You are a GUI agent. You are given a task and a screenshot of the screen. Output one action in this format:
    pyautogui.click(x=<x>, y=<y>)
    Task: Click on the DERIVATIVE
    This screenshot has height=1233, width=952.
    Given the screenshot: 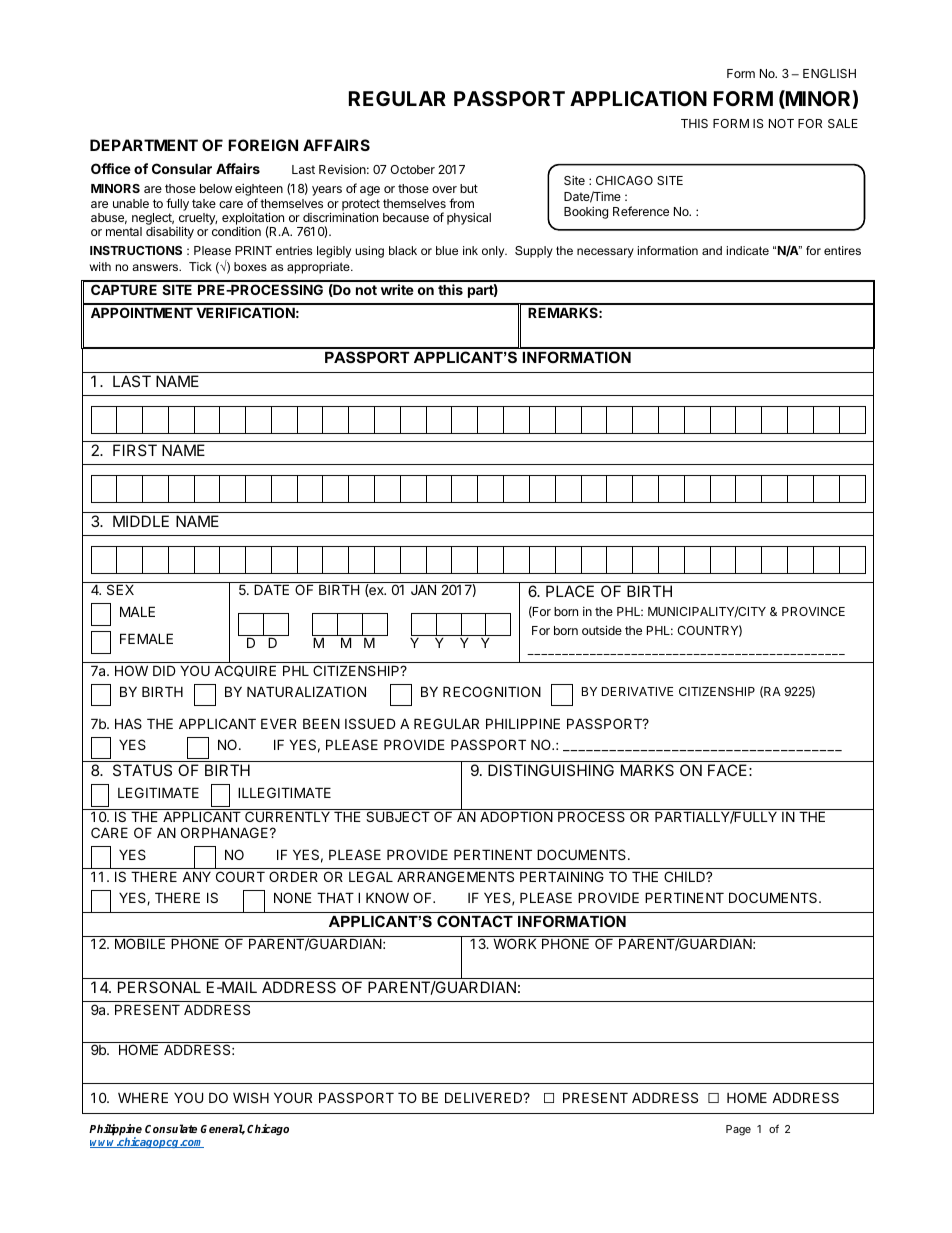 What is the action you would take?
    pyautogui.click(x=637, y=691)
